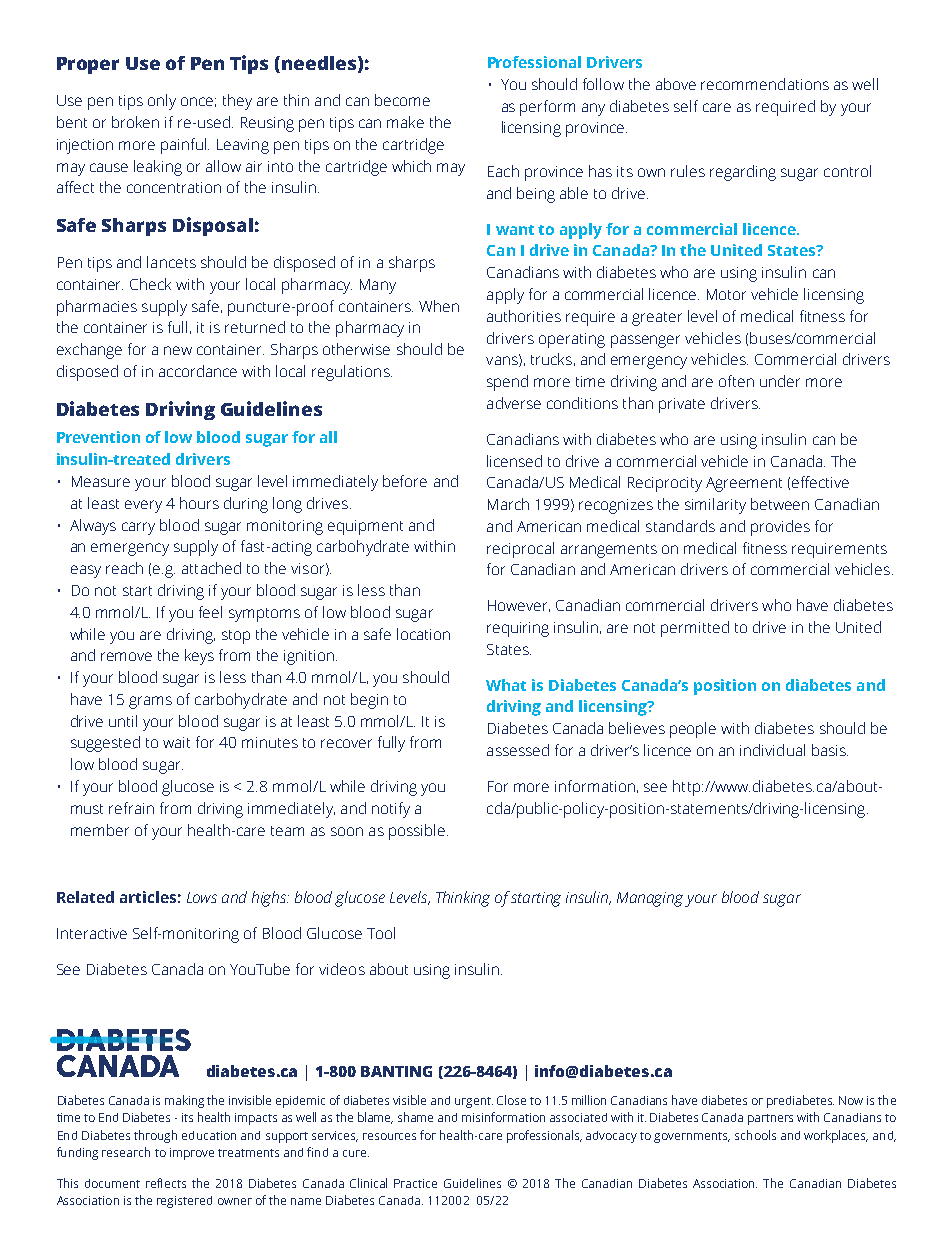 The width and height of the screenshot is (952, 1233). Describe the element at coordinates (755, 1135) in the screenshot. I see `schools` at that location.
